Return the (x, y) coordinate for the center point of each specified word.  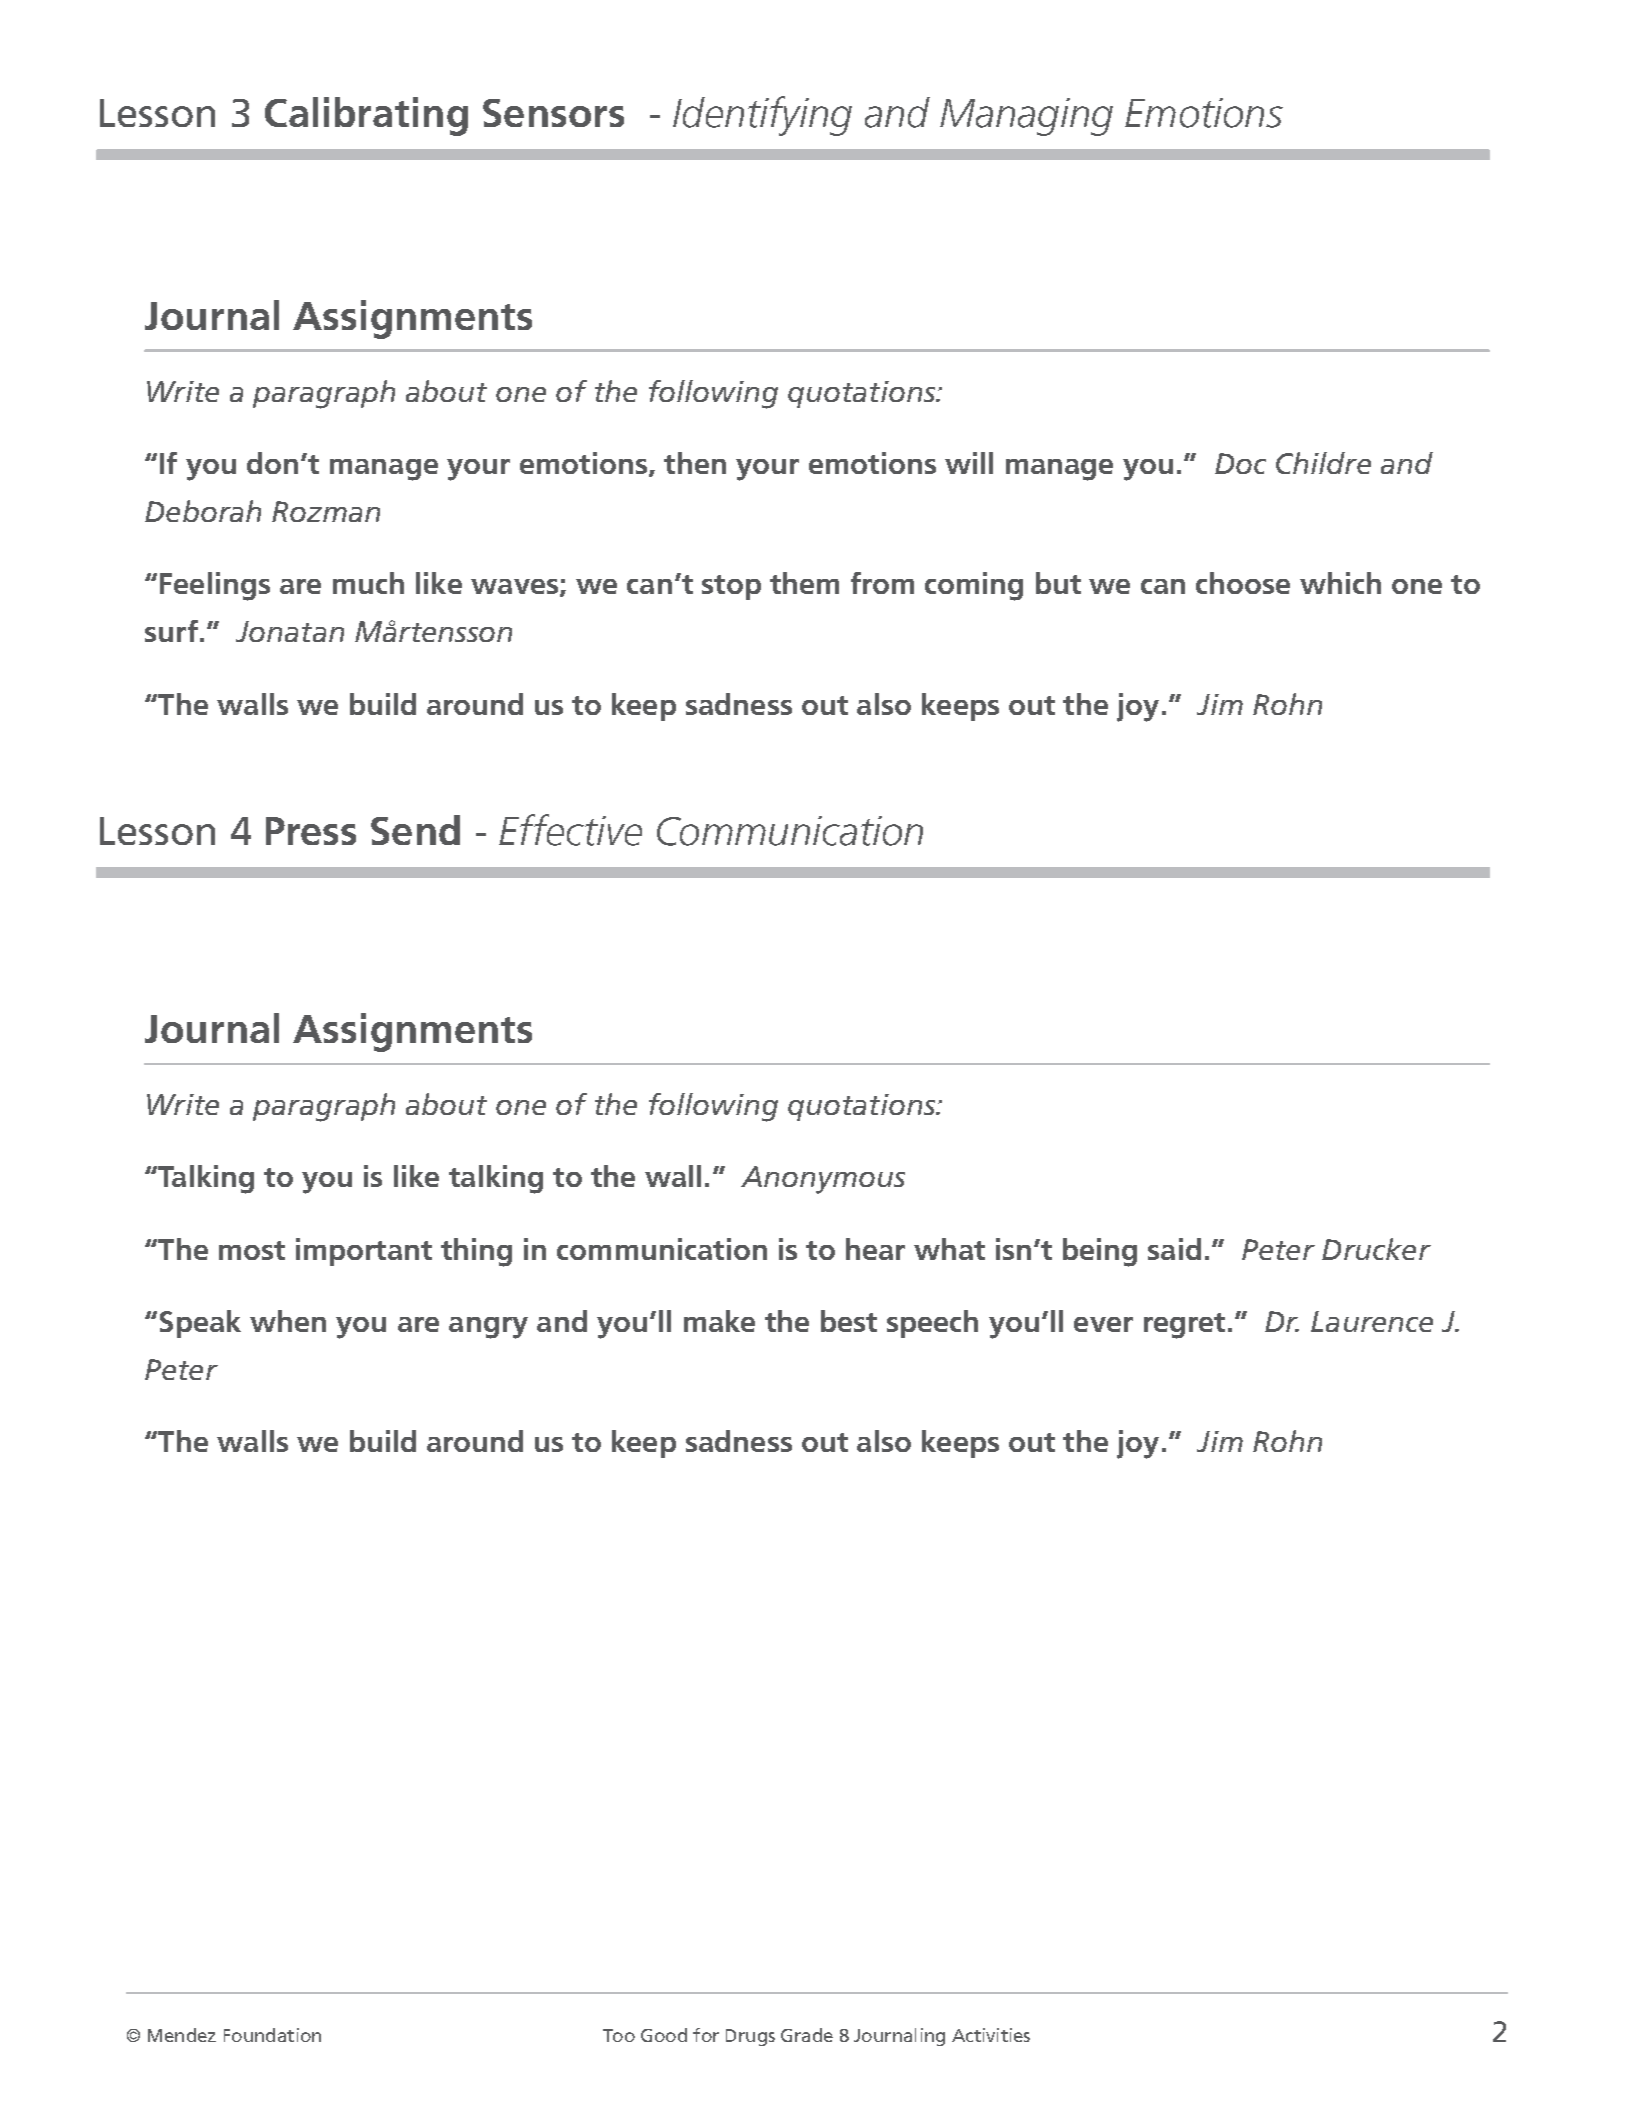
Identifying (762, 116)
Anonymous (823, 1180)
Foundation (272, 2035)
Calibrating (366, 116)
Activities (991, 2035)
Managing (1026, 117)
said (1174, 1249)
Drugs (750, 2037)
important (364, 1252)
